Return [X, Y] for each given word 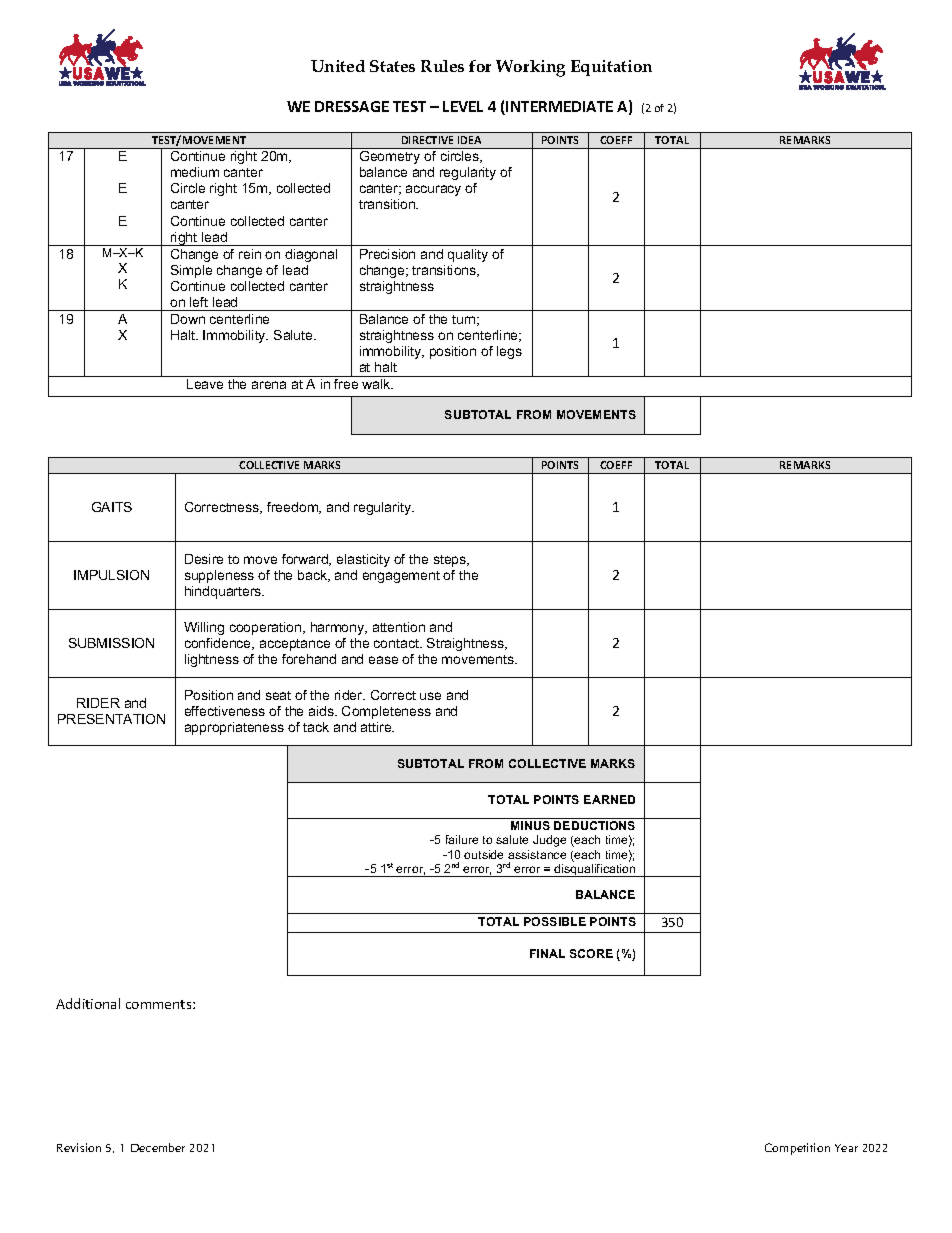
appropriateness [234, 728]
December [158, 1147]
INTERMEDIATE [559, 106]
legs [509, 352]
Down [188, 319]
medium [195, 172]
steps [451, 561]
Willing [204, 628]
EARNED [609, 799]
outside [483, 854]
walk [377, 384]
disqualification [595, 870]
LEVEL [463, 106]
